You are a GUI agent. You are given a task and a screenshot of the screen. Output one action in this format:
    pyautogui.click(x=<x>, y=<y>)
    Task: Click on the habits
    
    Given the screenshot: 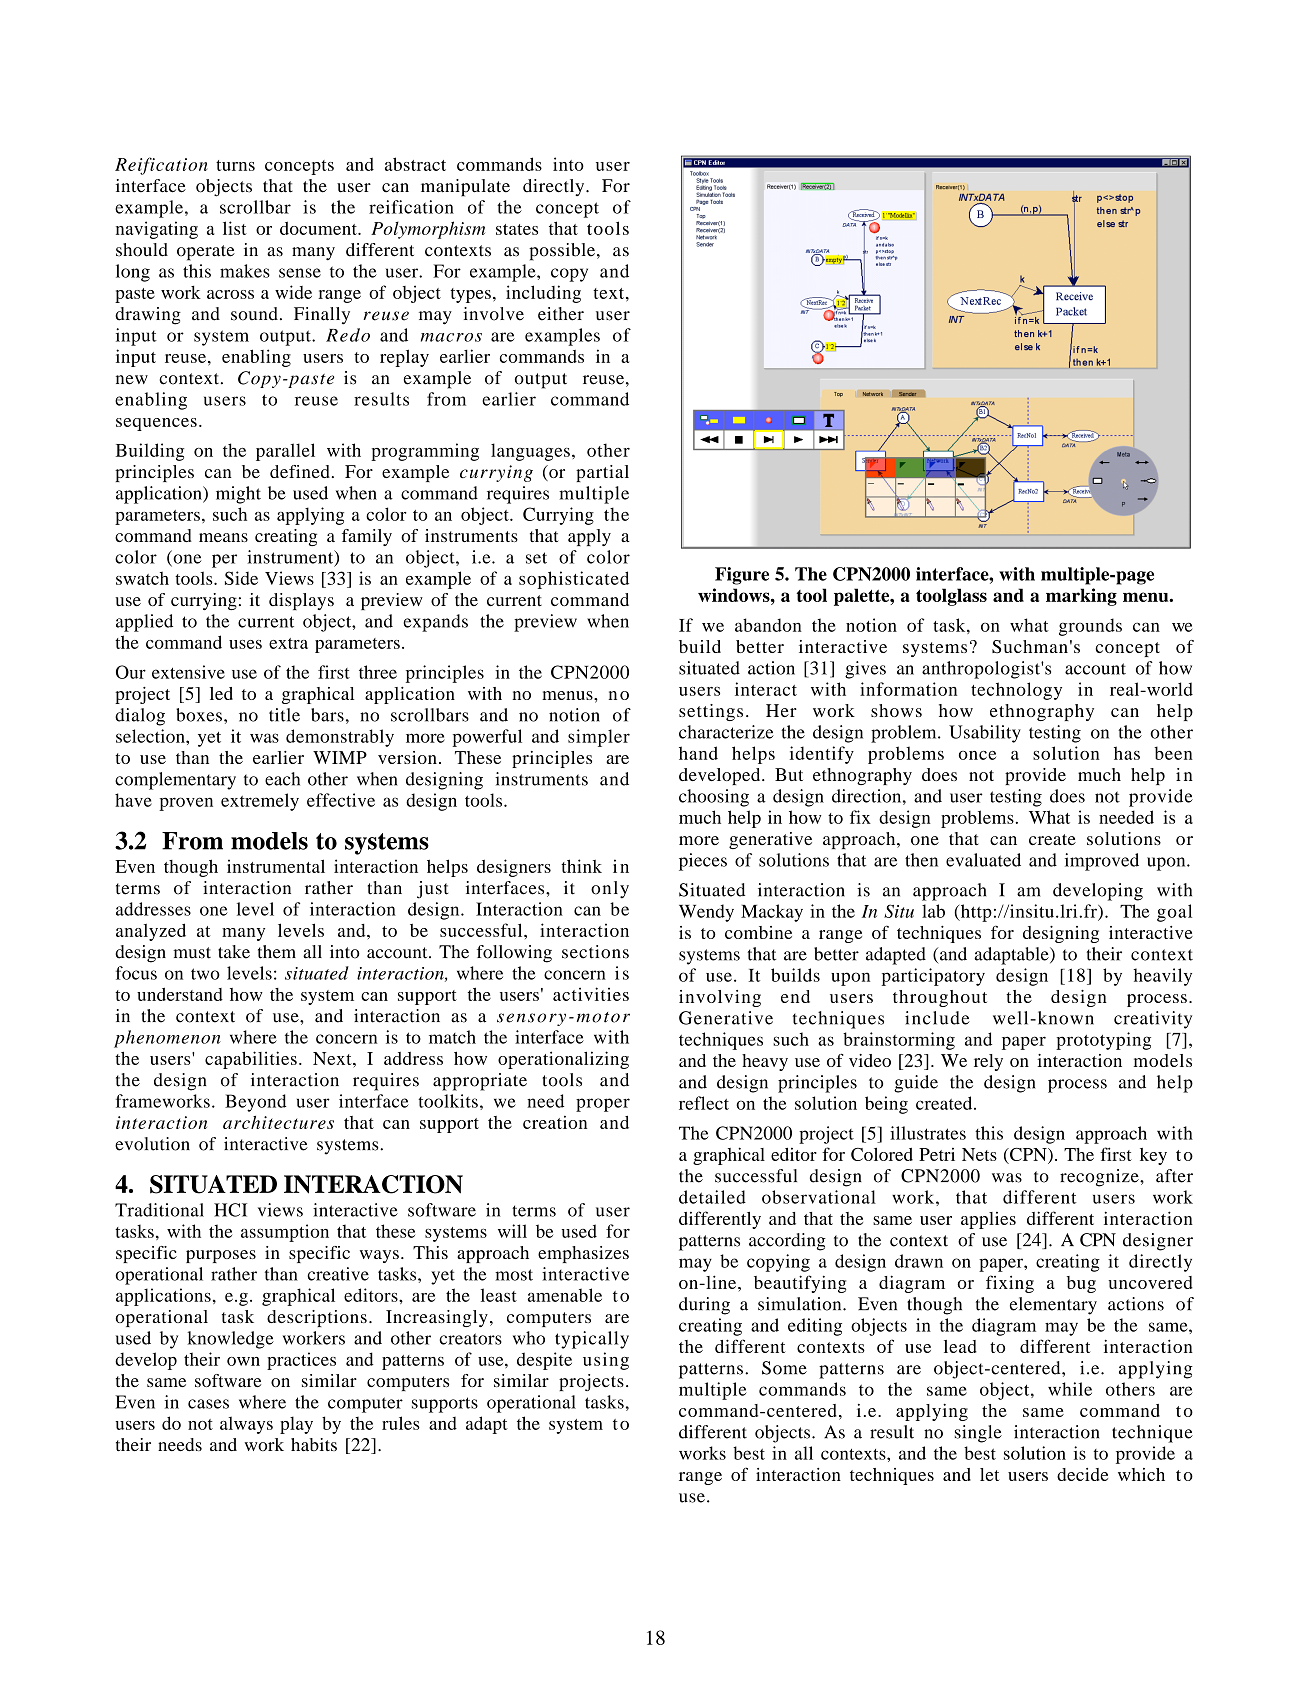 What is the action you would take?
    pyautogui.click(x=314, y=1444)
